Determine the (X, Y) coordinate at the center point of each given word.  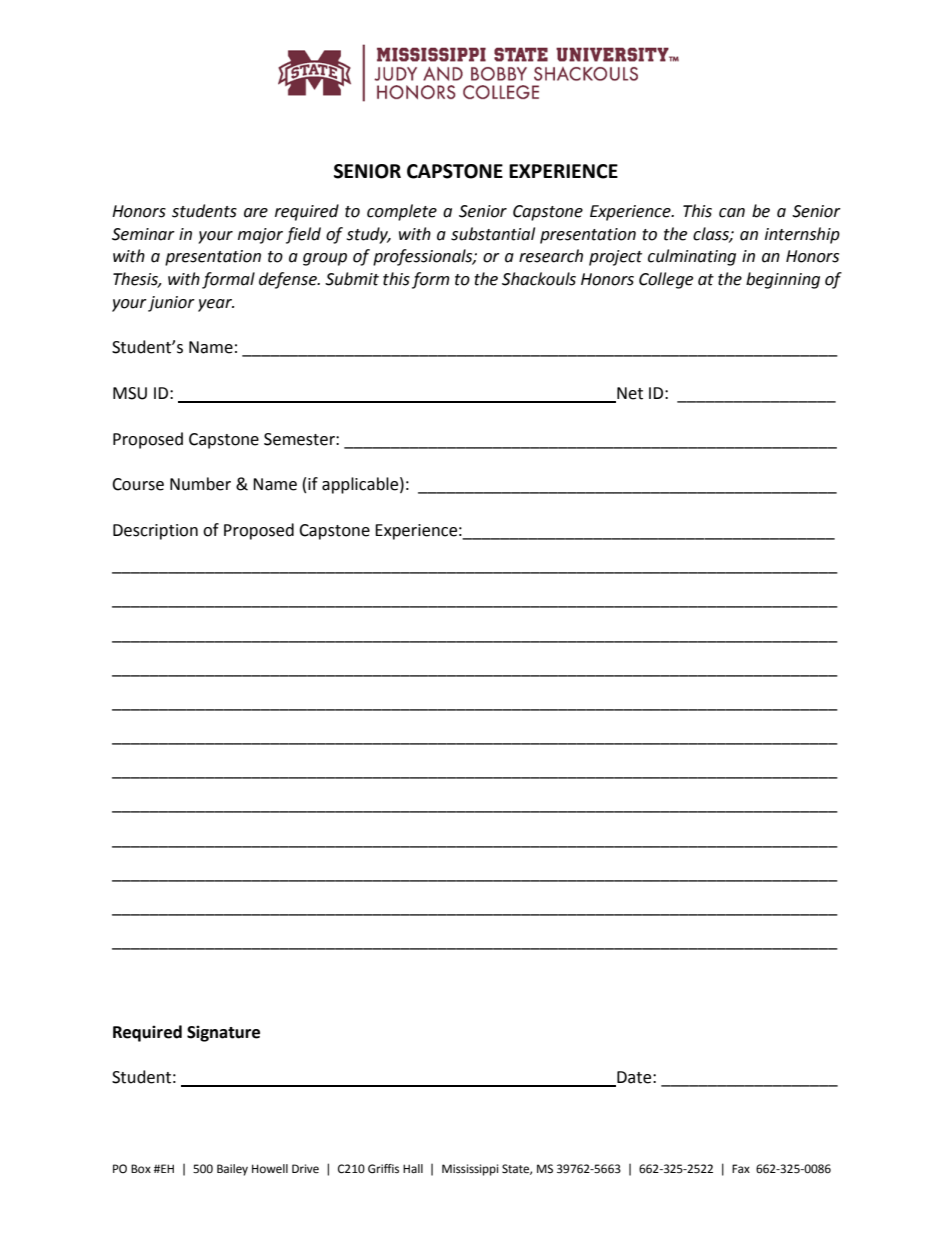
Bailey (232, 1170)
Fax (741, 1168)
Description (155, 532)
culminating (692, 257)
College (666, 280)
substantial (493, 234)
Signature (223, 1033)
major (260, 236)
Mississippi (470, 1170)
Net (629, 394)
